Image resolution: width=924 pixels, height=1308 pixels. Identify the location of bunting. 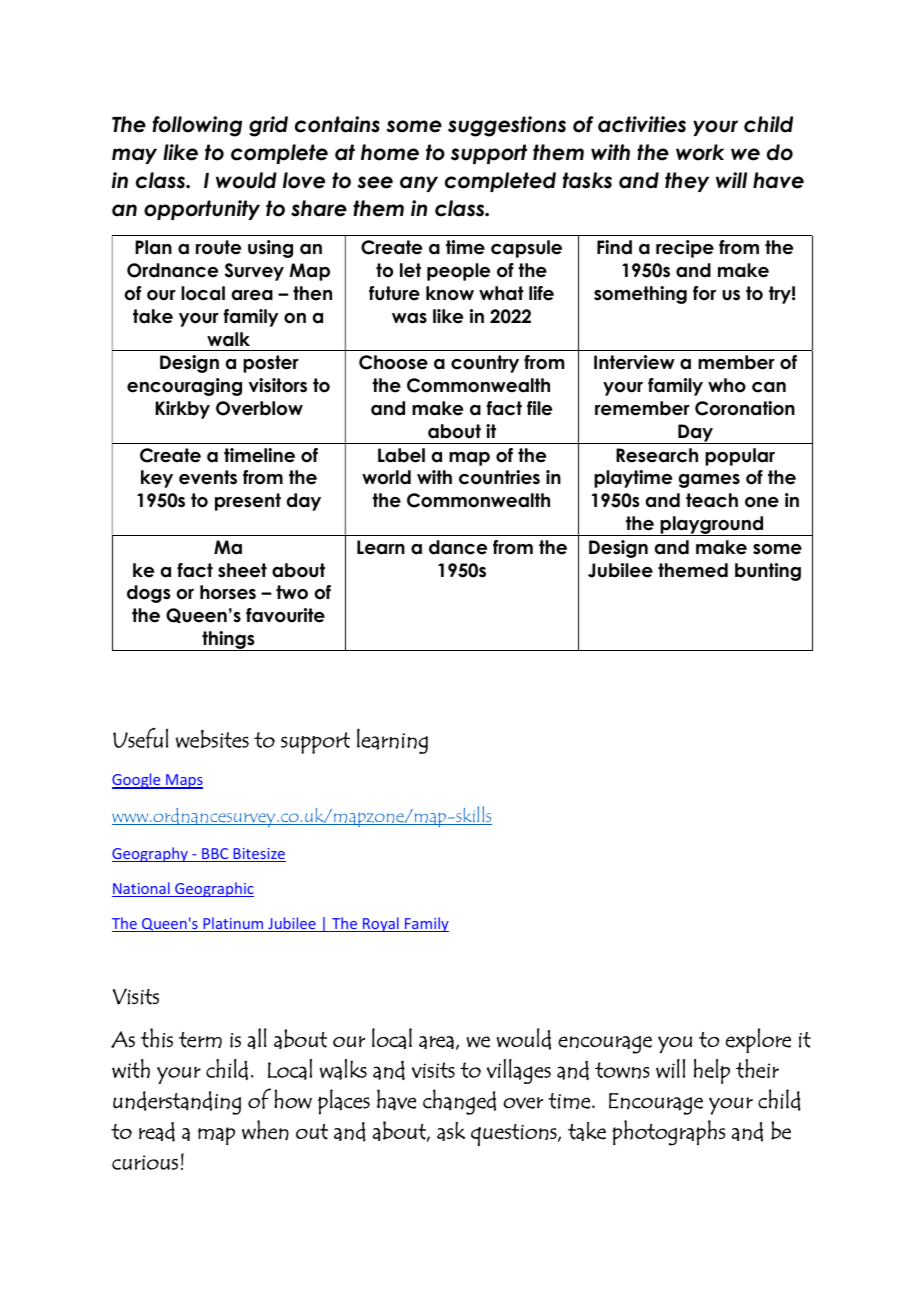
(768, 572).
